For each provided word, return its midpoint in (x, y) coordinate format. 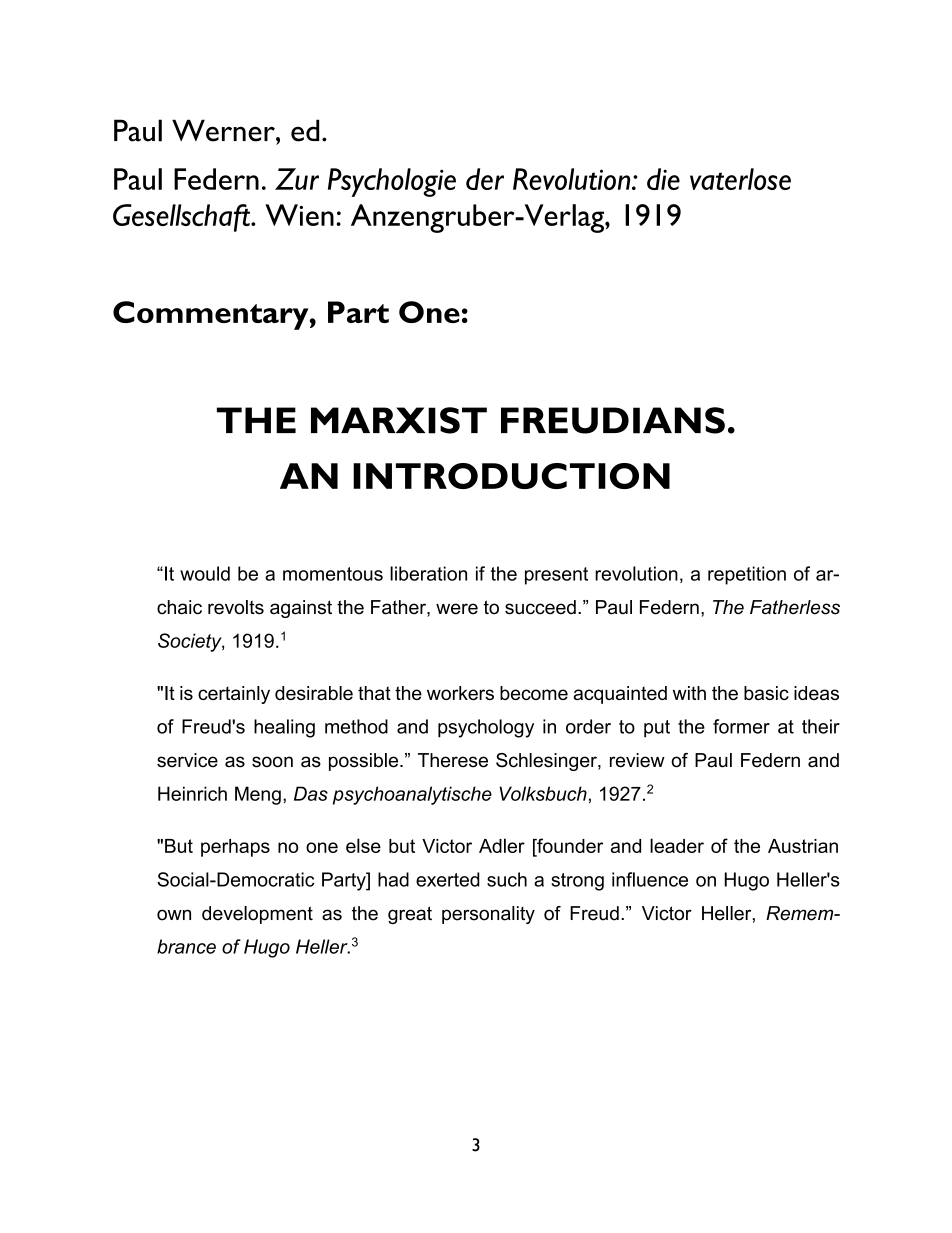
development (257, 915)
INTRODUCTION (511, 476)
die (663, 179)
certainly (234, 695)
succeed (540, 607)
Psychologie (392, 182)
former (741, 726)
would (205, 573)
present (556, 576)
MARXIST (399, 420)
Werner (224, 130)
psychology (486, 728)
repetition (747, 575)
